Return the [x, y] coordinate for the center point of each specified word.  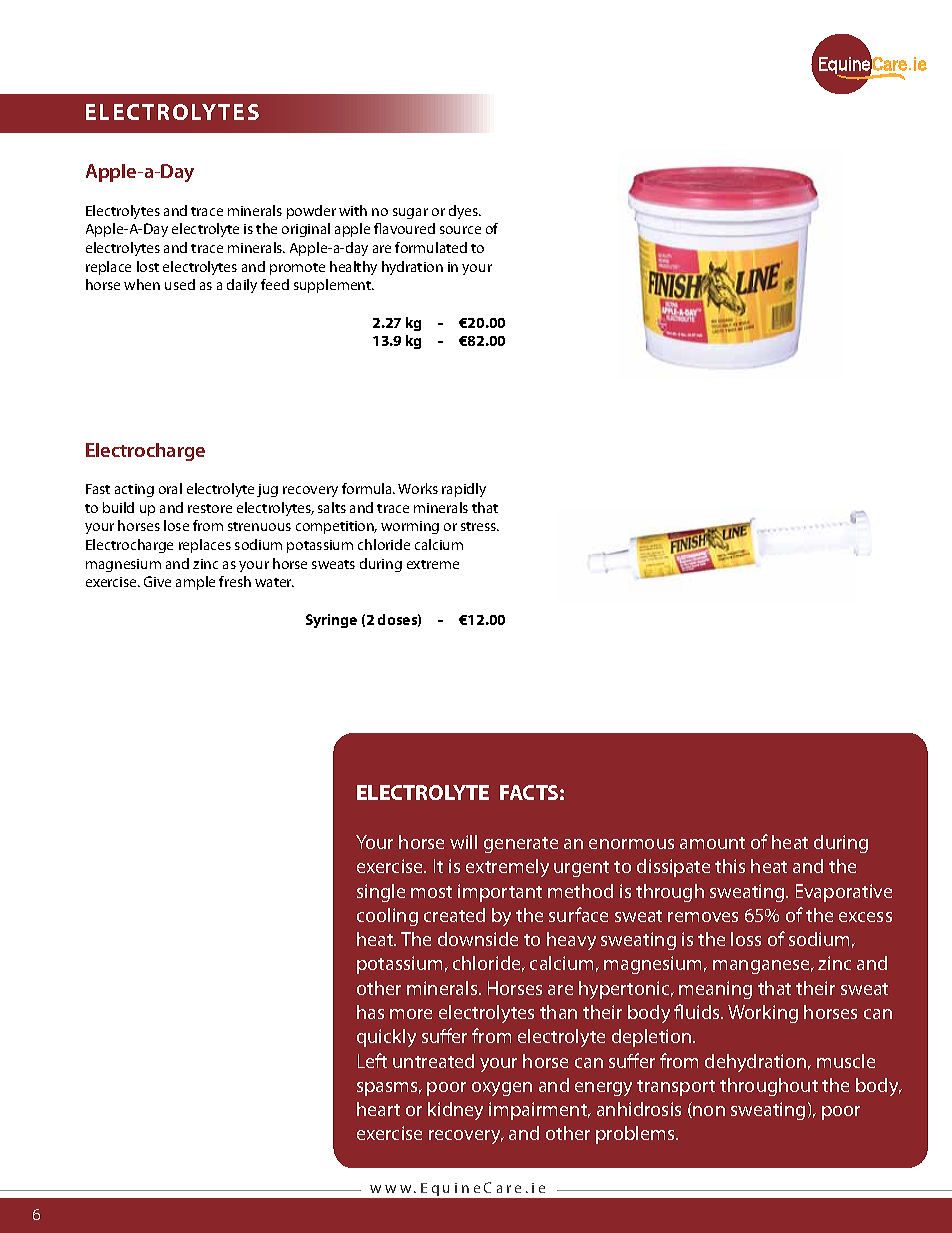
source [460, 230]
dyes [464, 212]
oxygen [502, 1089]
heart [378, 1109]
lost [148, 266]
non [709, 1111]
